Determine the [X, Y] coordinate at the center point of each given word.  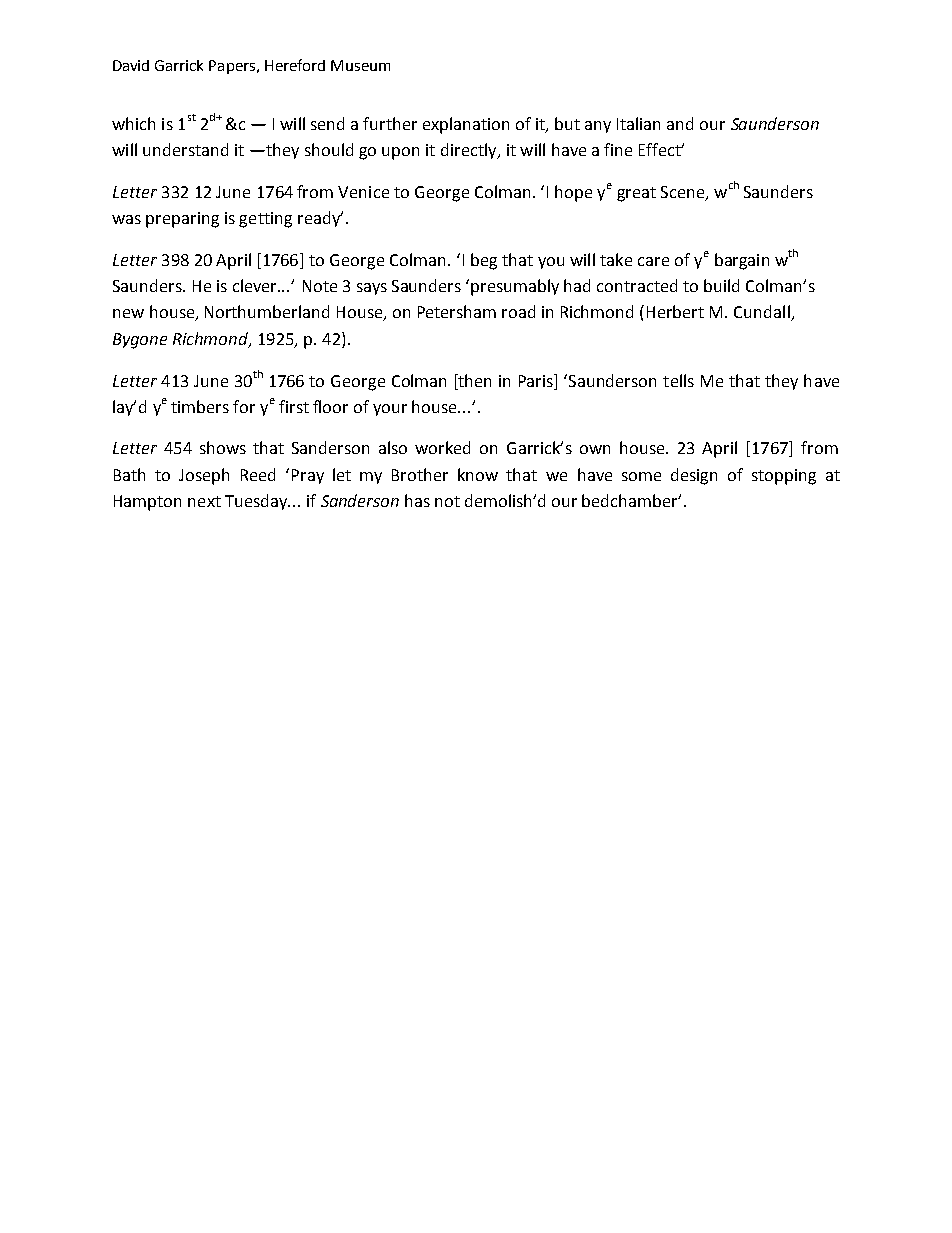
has [417, 500]
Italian [638, 123]
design [694, 476]
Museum [360, 65]
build [721, 285]
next [204, 501]
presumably [515, 287]
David [131, 65]
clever [256, 285]
